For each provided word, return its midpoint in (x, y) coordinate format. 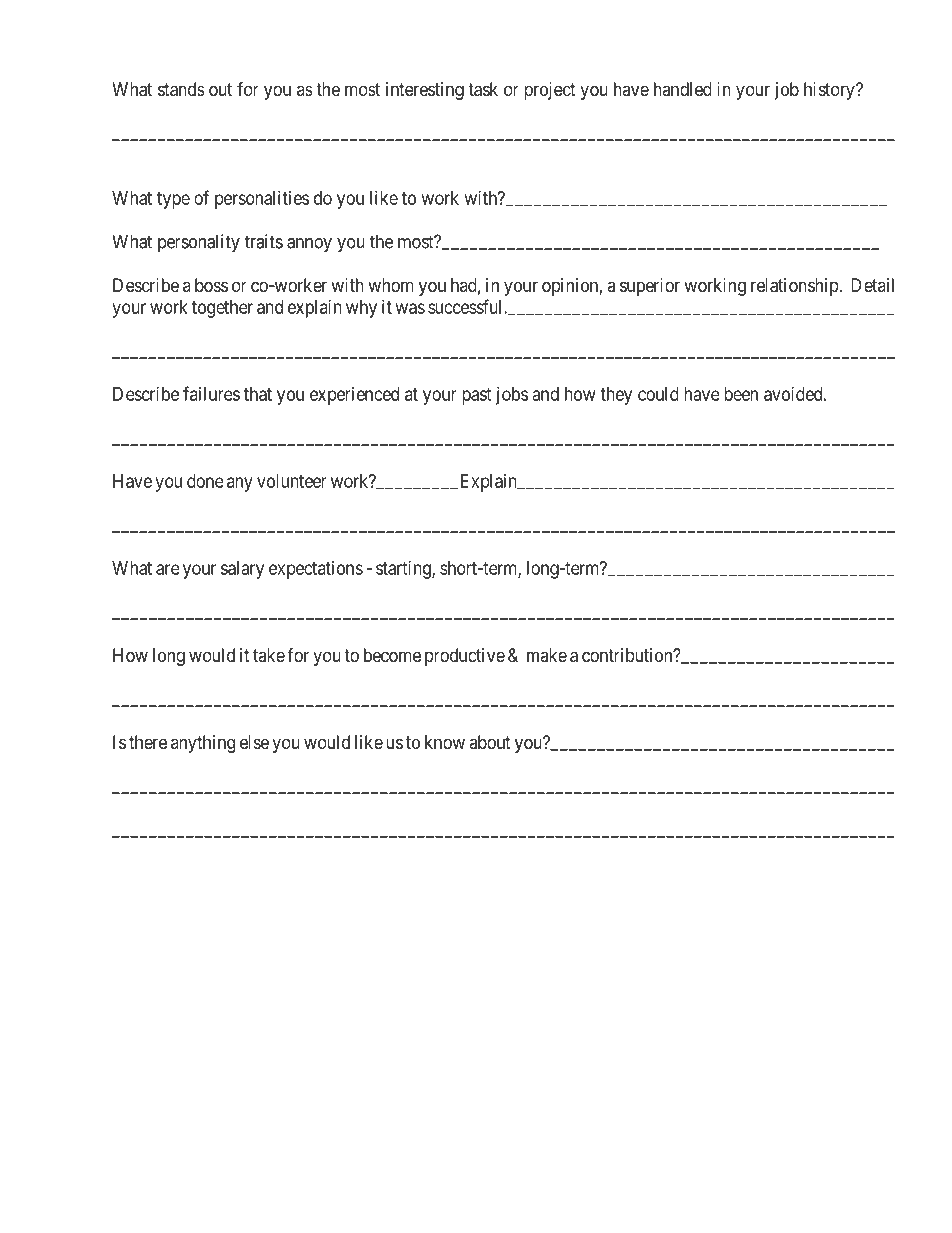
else (254, 742)
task (483, 89)
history (830, 91)
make (547, 655)
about (490, 742)
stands (181, 89)
